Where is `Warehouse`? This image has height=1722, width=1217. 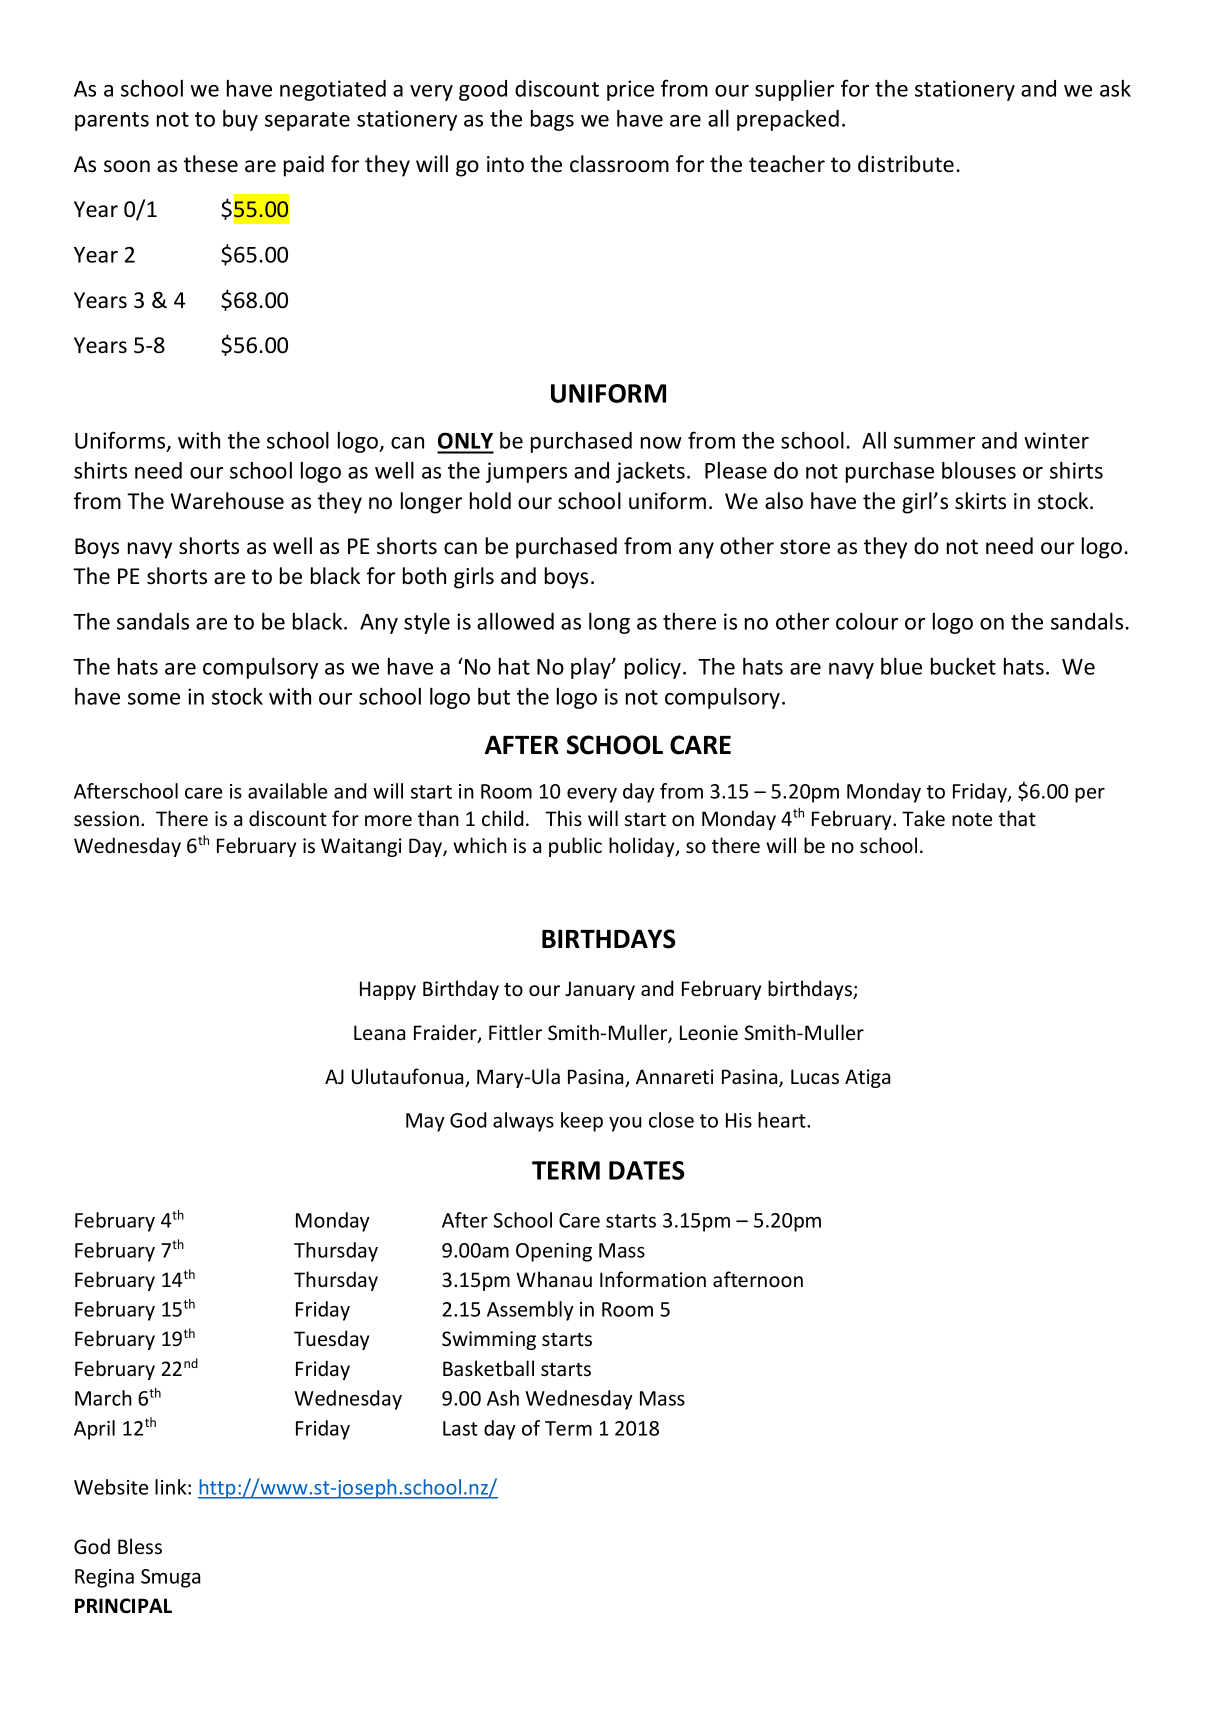
Warehouse is located at coordinates (227, 501).
